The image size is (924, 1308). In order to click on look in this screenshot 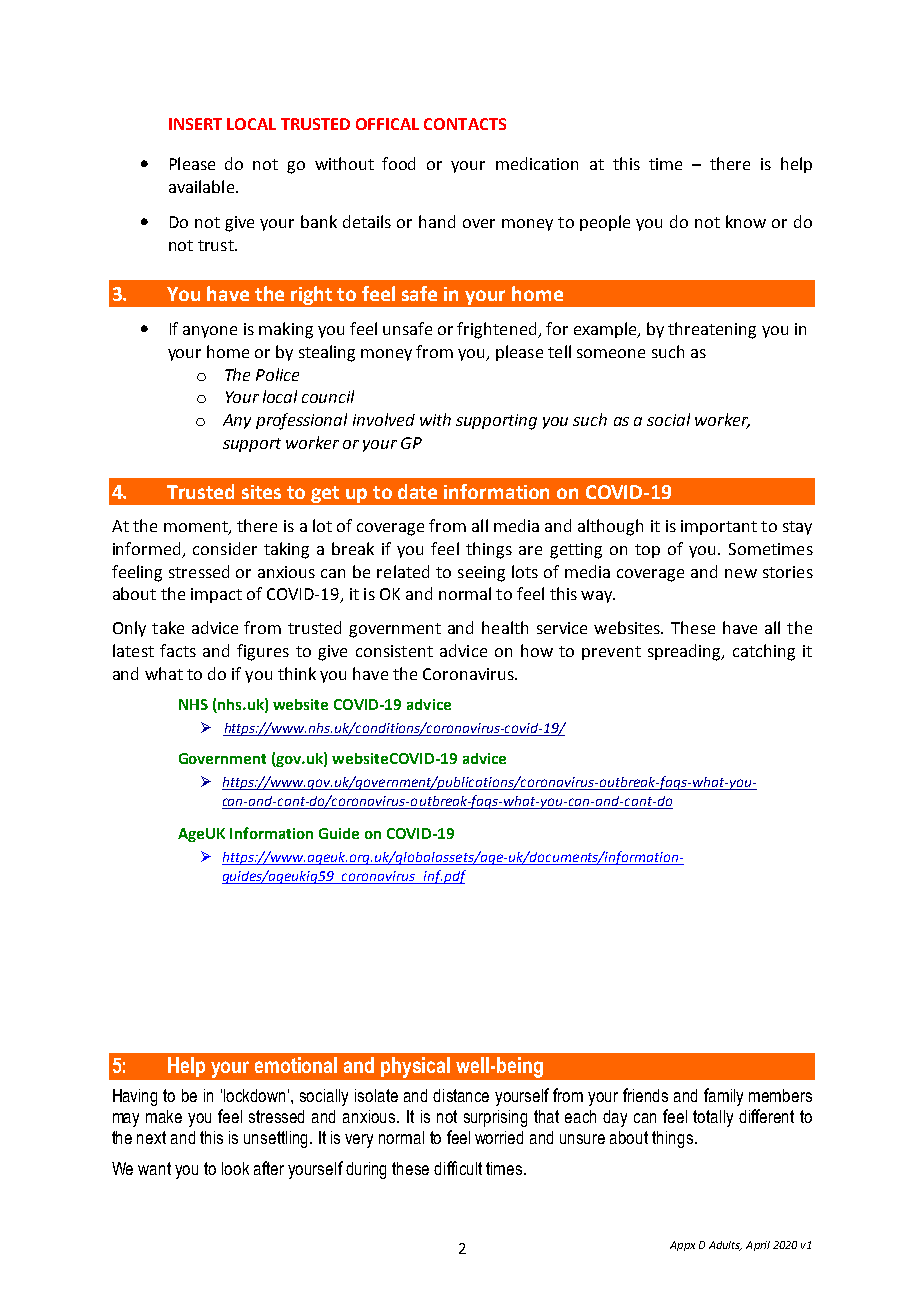, I will do `click(235, 1168)`.
